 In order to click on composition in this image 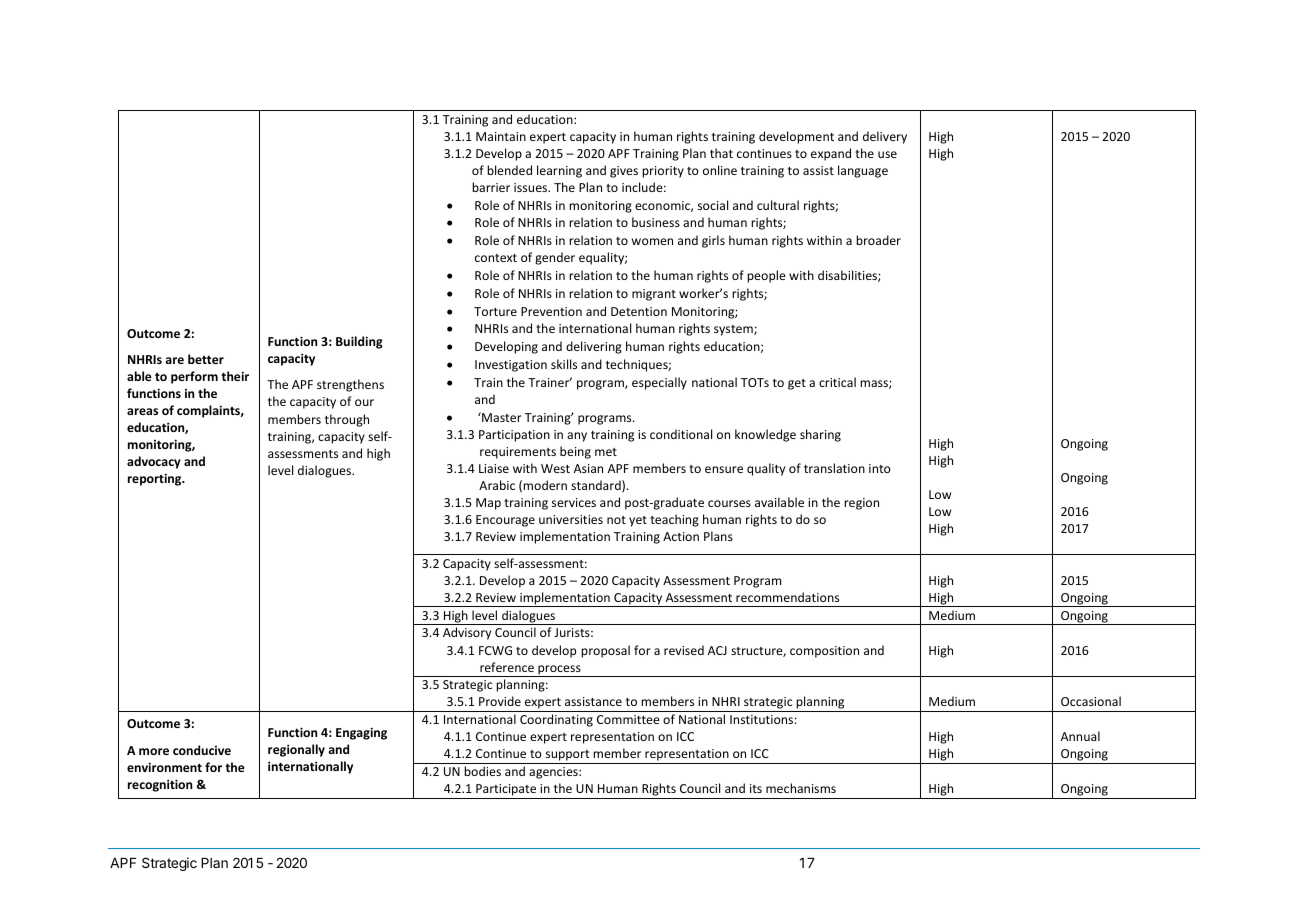, I will do `click(824, 652)`.
